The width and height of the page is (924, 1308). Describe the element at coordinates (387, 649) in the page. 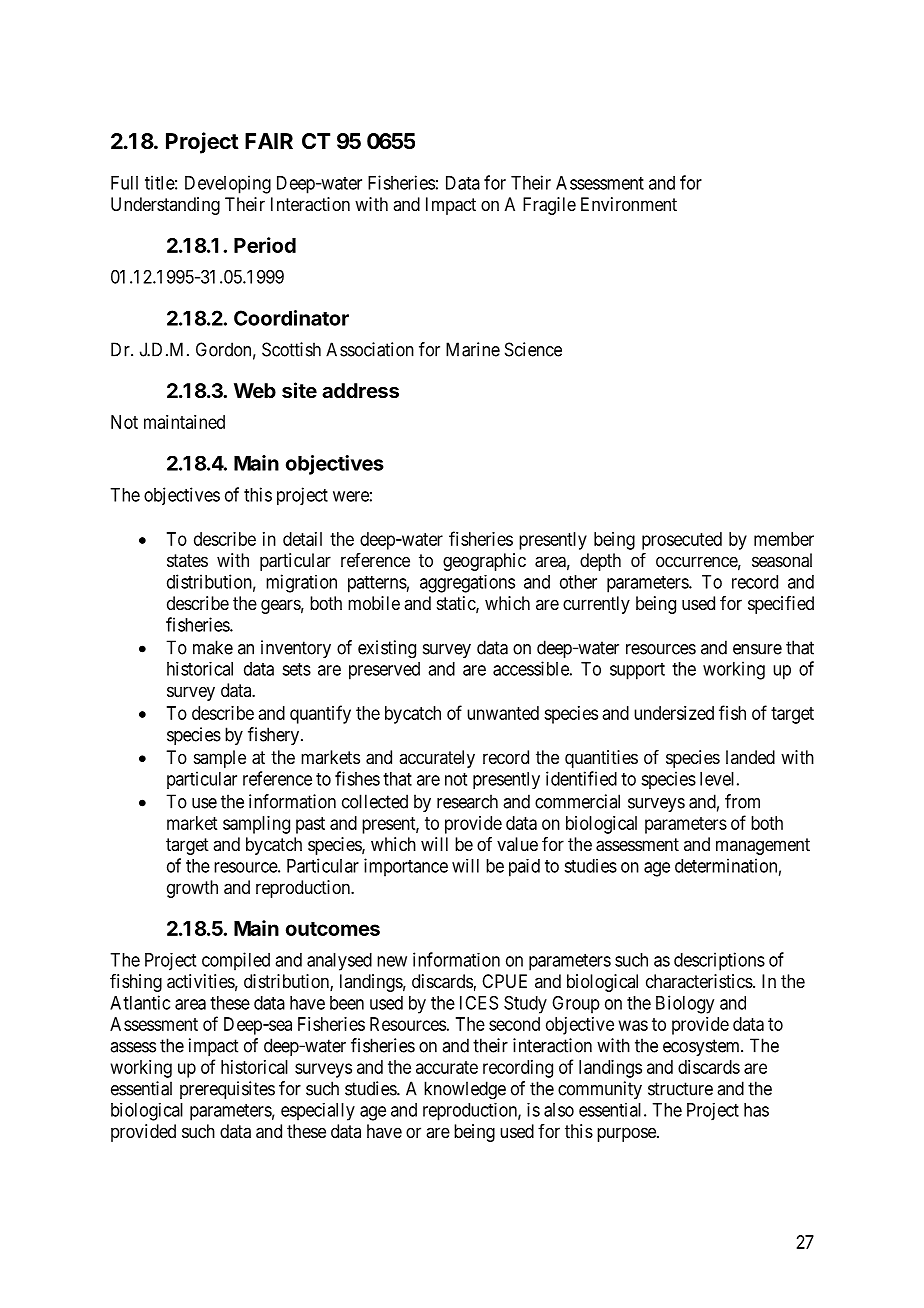

I see `existing` at that location.
